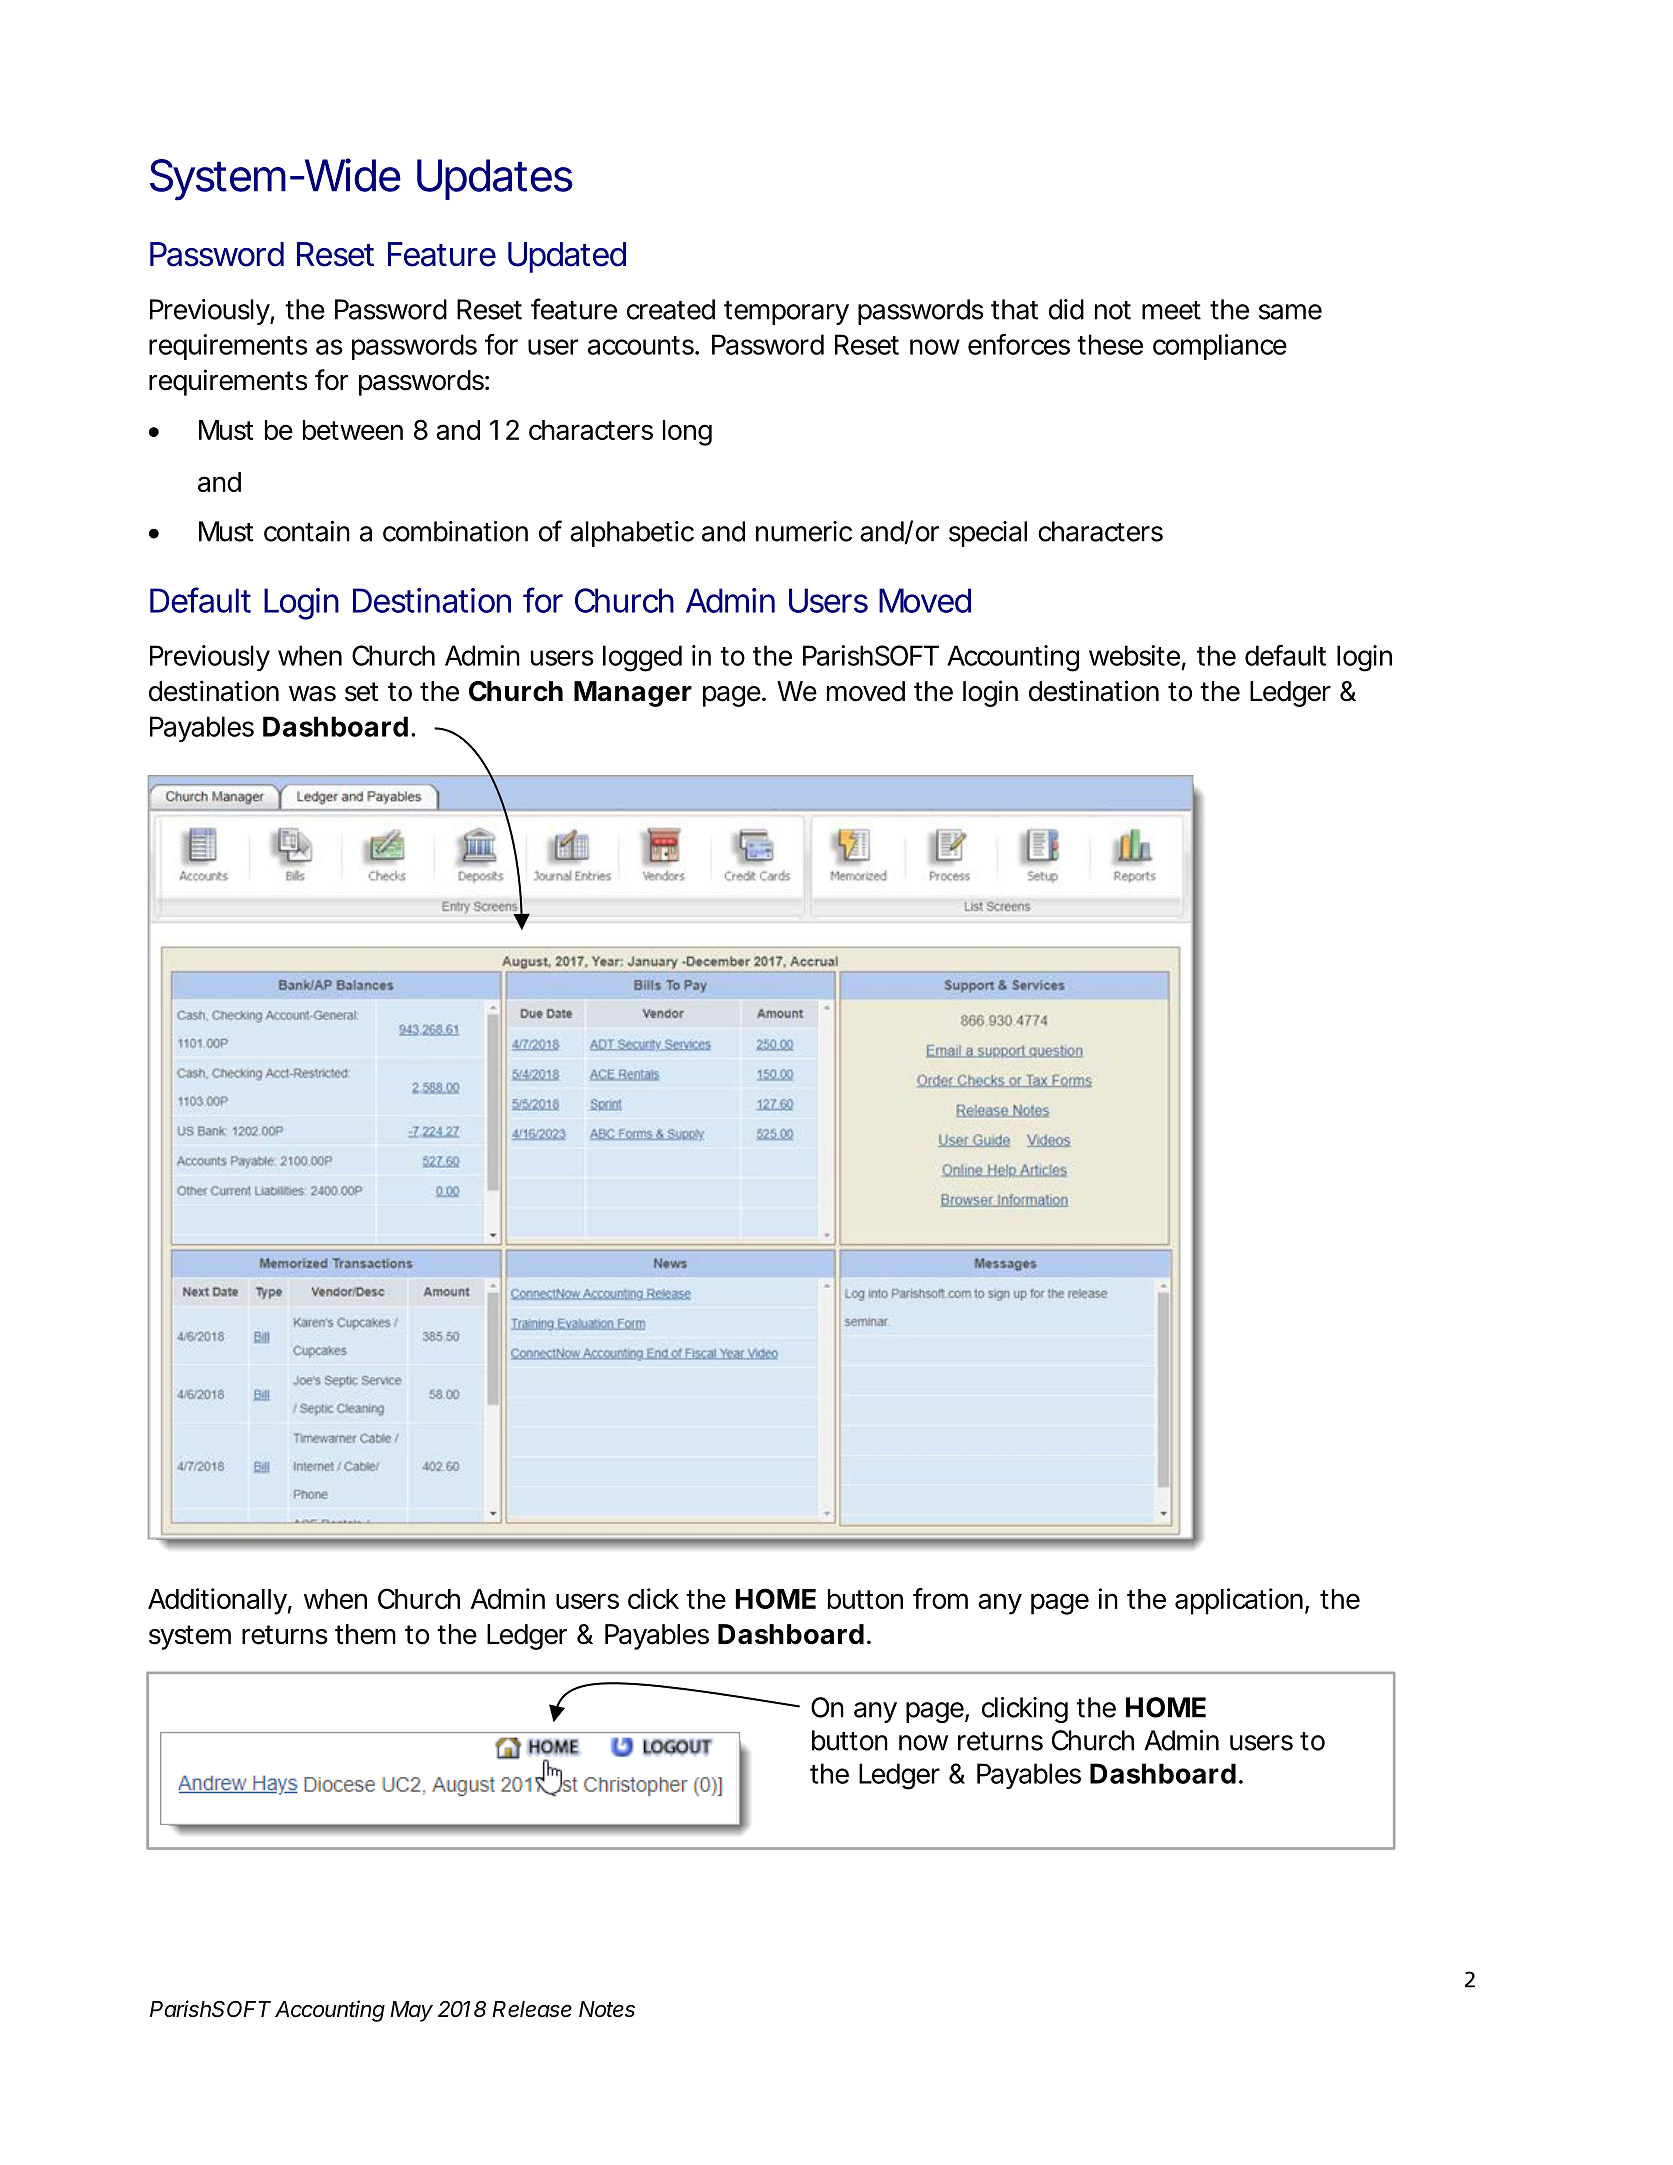 The image size is (1673, 2165). Describe the element at coordinates (607, 2009) in the page. I see `Notes` at that location.
